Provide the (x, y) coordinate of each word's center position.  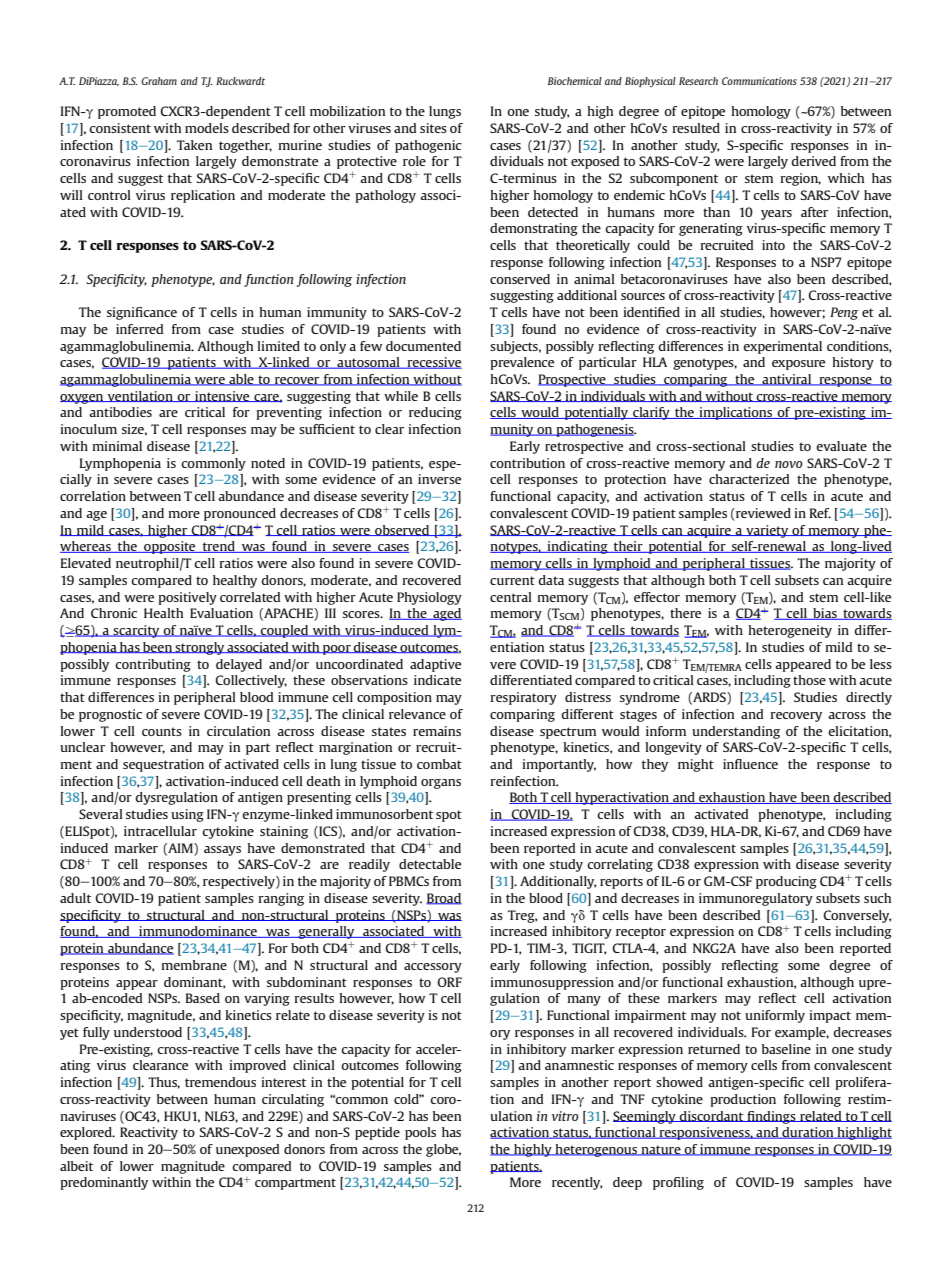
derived (813, 161)
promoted (127, 112)
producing (786, 882)
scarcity (137, 631)
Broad (444, 899)
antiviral (787, 380)
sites (433, 128)
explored (87, 1133)
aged (446, 614)
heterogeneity (790, 631)
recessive (433, 363)
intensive (222, 396)
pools (420, 1133)
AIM (180, 849)
